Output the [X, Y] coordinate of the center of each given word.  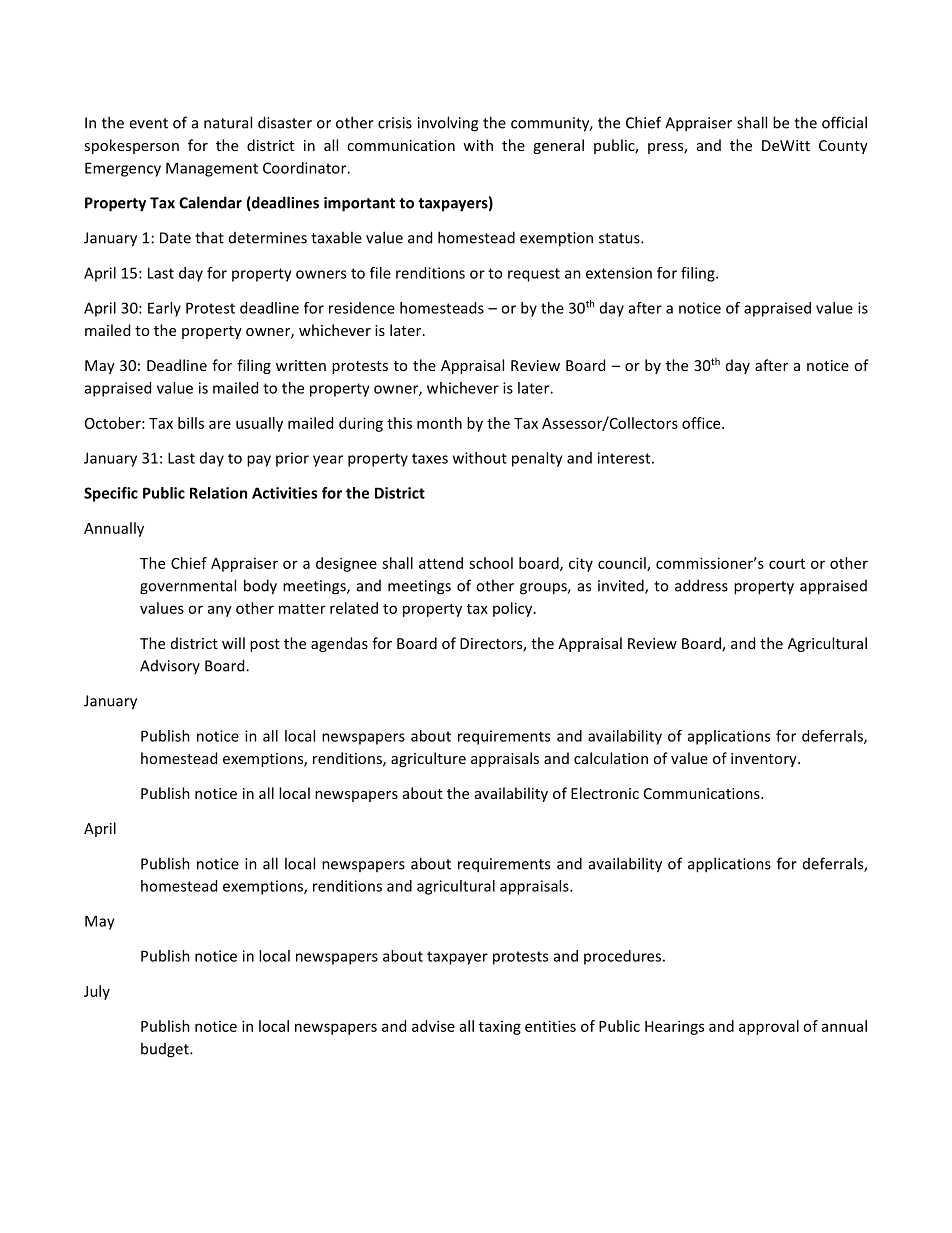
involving [448, 124]
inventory [765, 760]
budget [166, 1050]
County [843, 147]
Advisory [170, 667]
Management [212, 169]
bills [191, 423]
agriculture [428, 759]
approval [769, 1027]
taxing [500, 1028]
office [702, 423]
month [439, 423]
